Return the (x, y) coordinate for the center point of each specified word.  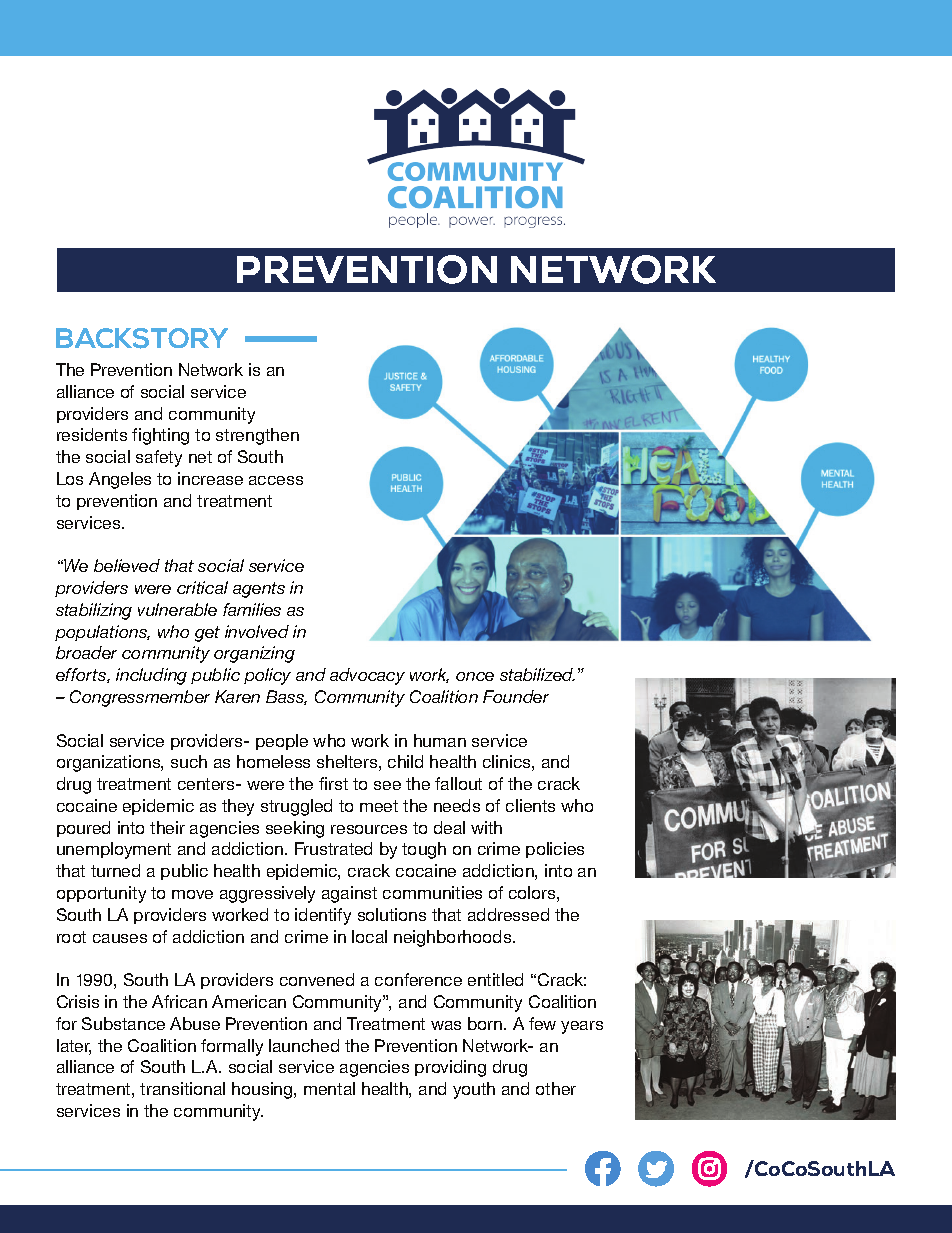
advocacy (367, 676)
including (151, 676)
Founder (516, 696)
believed (127, 565)
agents (259, 590)
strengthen (257, 436)
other (556, 1088)
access (276, 480)
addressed (508, 914)
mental (329, 1088)
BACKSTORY (142, 338)
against (349, 894)
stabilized (537, 674)
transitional (182, 1088)
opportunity (101, 894)
